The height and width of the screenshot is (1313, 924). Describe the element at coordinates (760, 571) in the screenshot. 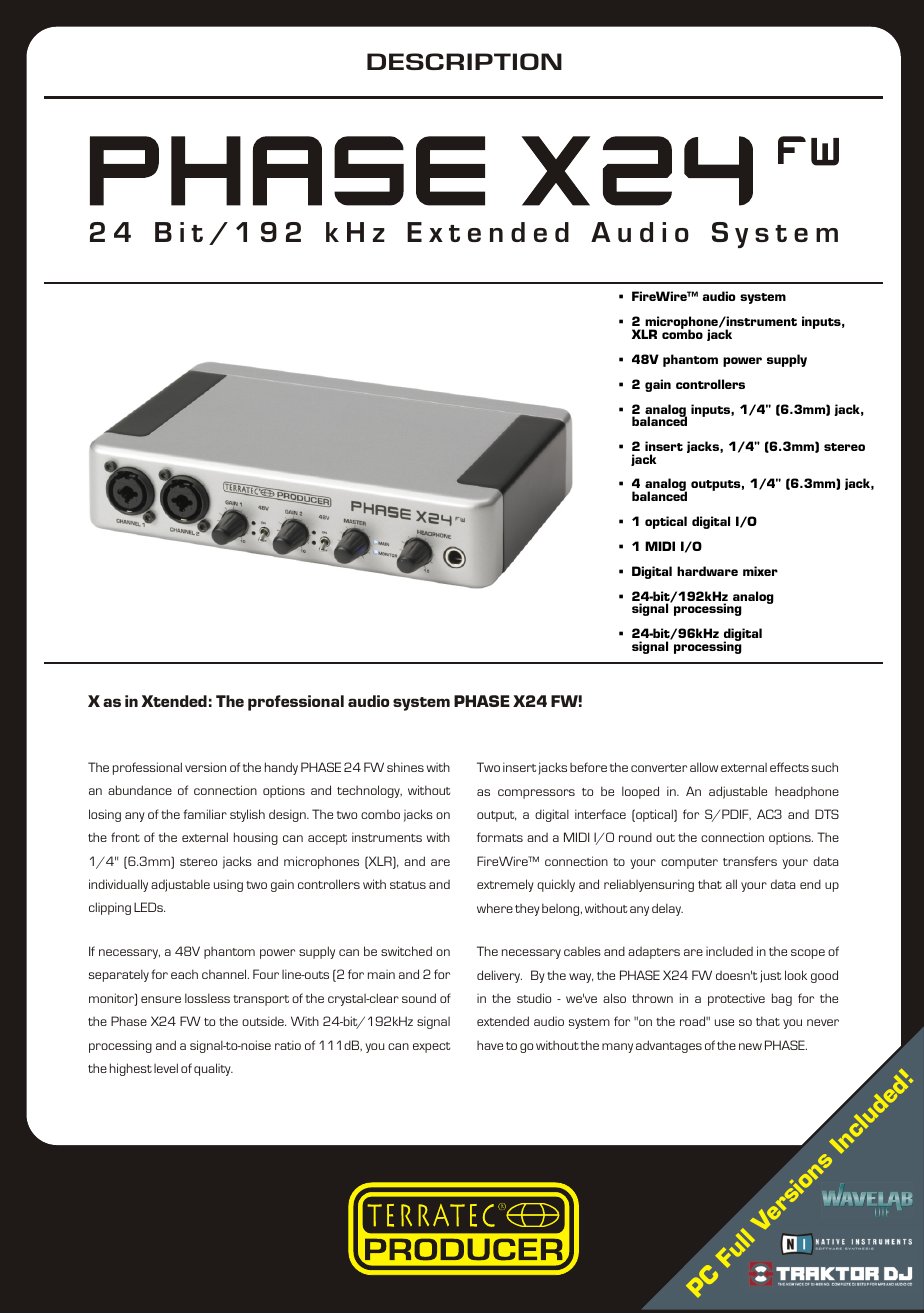

I see `mixer` at that location.
